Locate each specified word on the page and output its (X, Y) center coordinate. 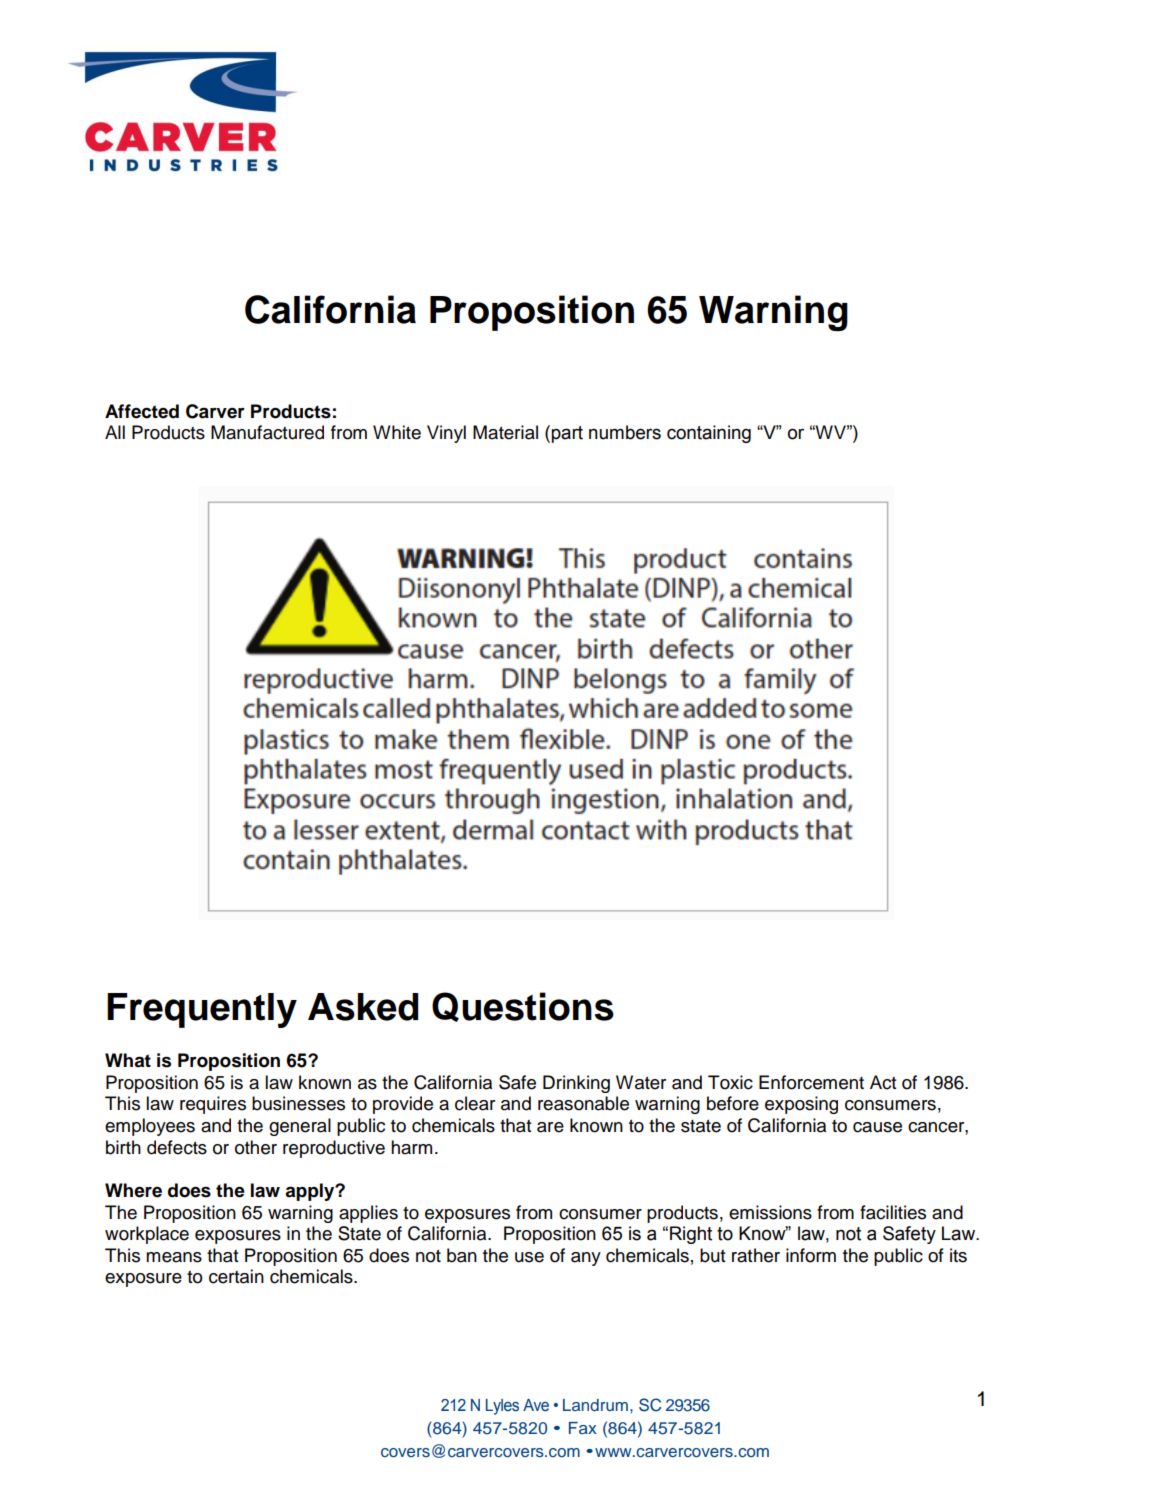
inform (811, 1255)
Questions (523, 1007)
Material (505, 432)
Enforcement (811, 1082)
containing (709, 434)
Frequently (202, 1010)
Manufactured (267, 432)
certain (236, 1276)
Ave (536, 1405)
